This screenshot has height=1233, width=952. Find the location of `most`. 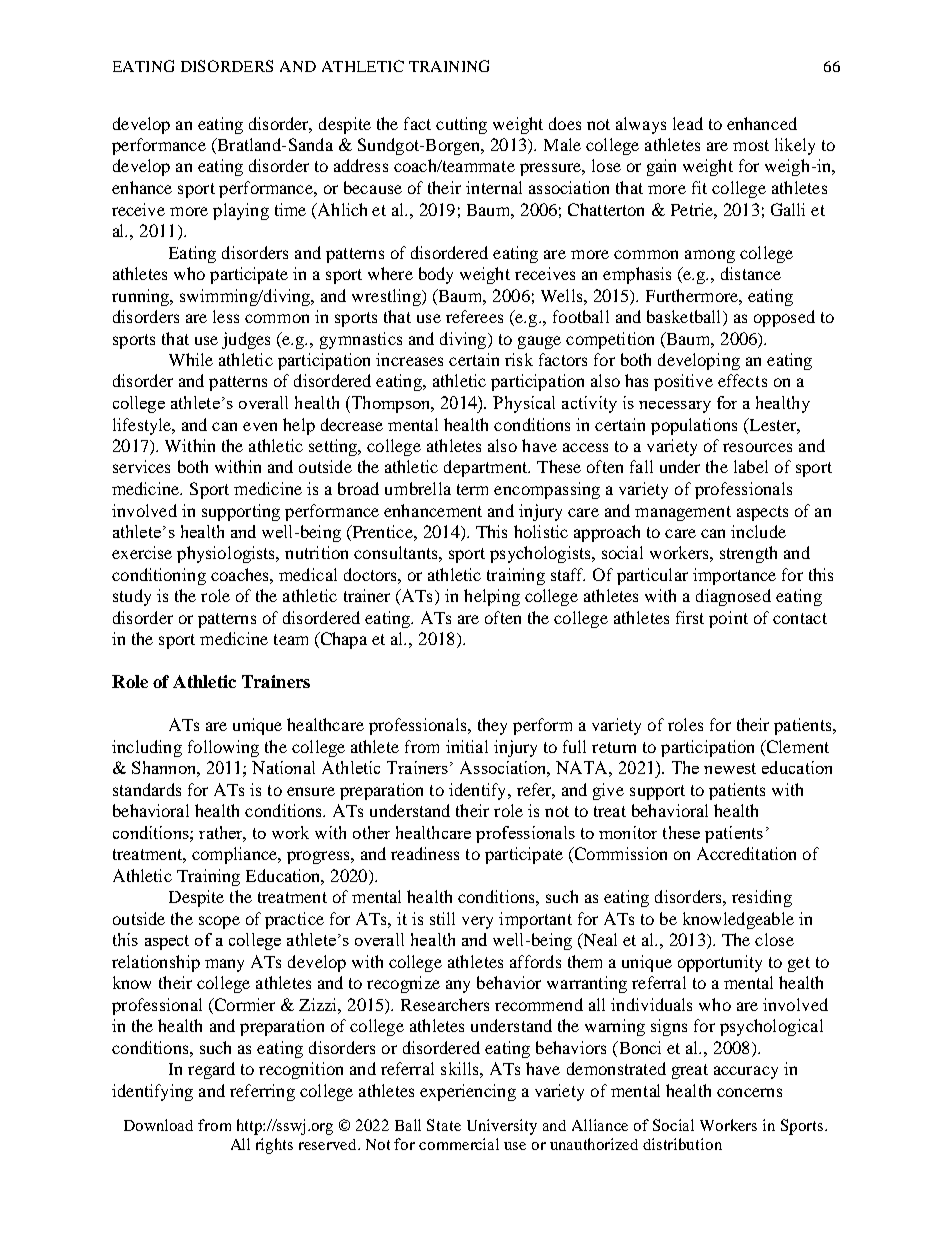

most is located at coordinates (751, 145).
